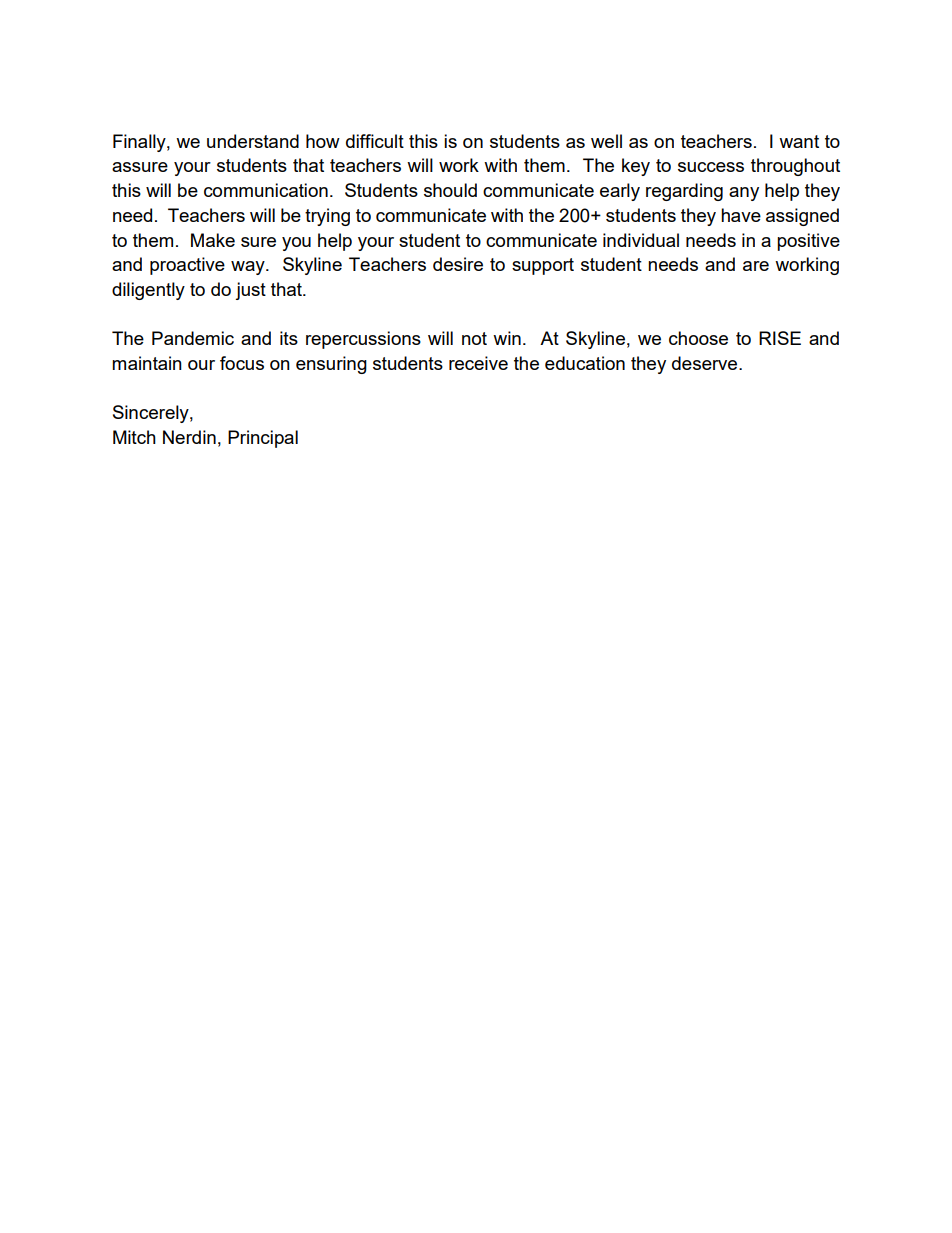  I want to click on desire, so click(458, 264).
